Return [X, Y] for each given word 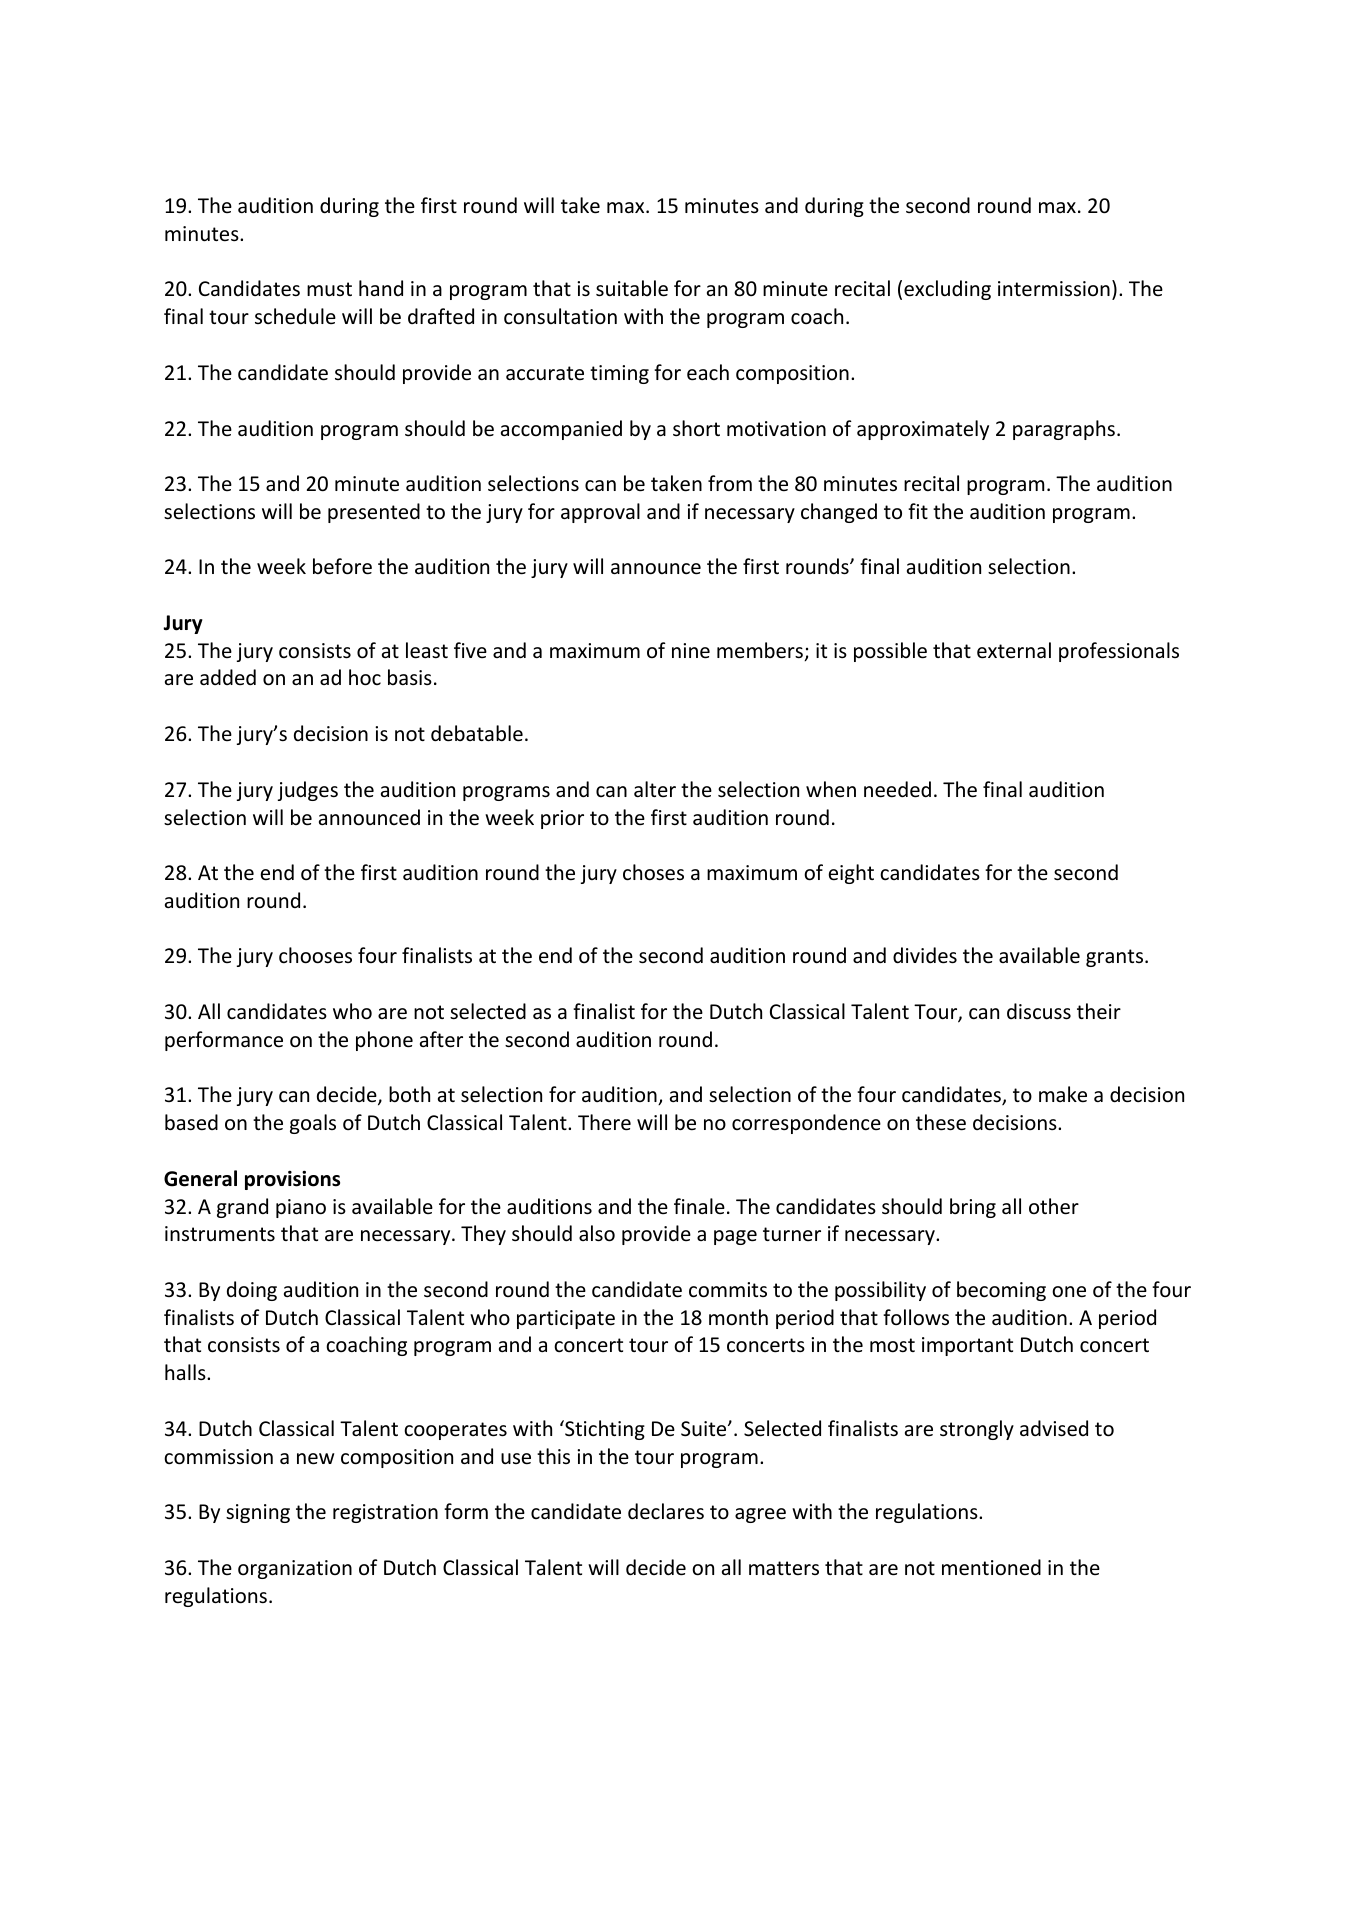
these [941, 1122]
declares [666, 1511]
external [1014, 650]
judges [308, 791]
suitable [632, 288]
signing [258, 1513]
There [604, 1122]
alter [655, 789]
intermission [1054, 289]
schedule [295, 316]
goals [313, 1124]
